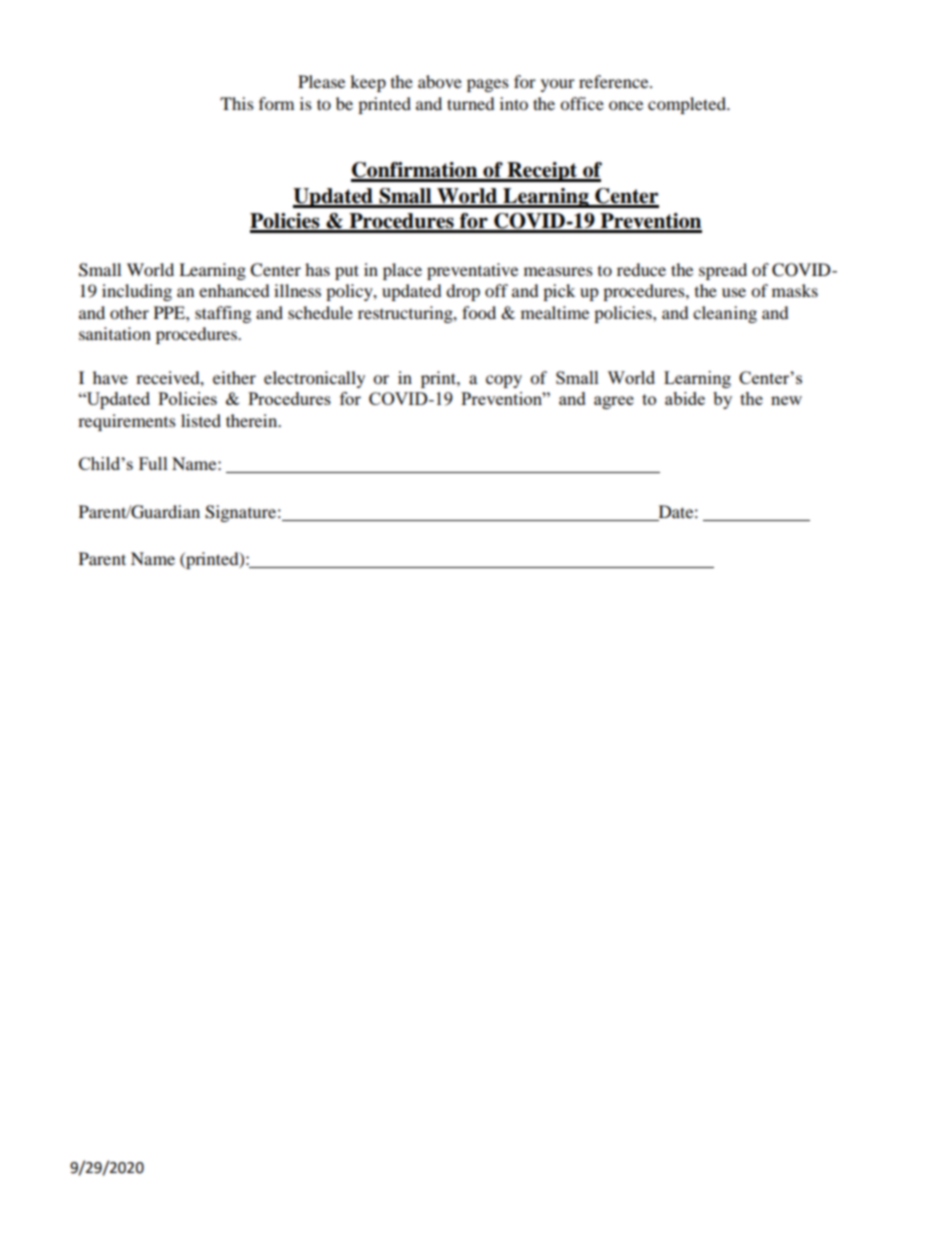 This image has width=952, height=1233. Describe the element at coordinates (471, 103) in the image. I see `turned` at that location.
